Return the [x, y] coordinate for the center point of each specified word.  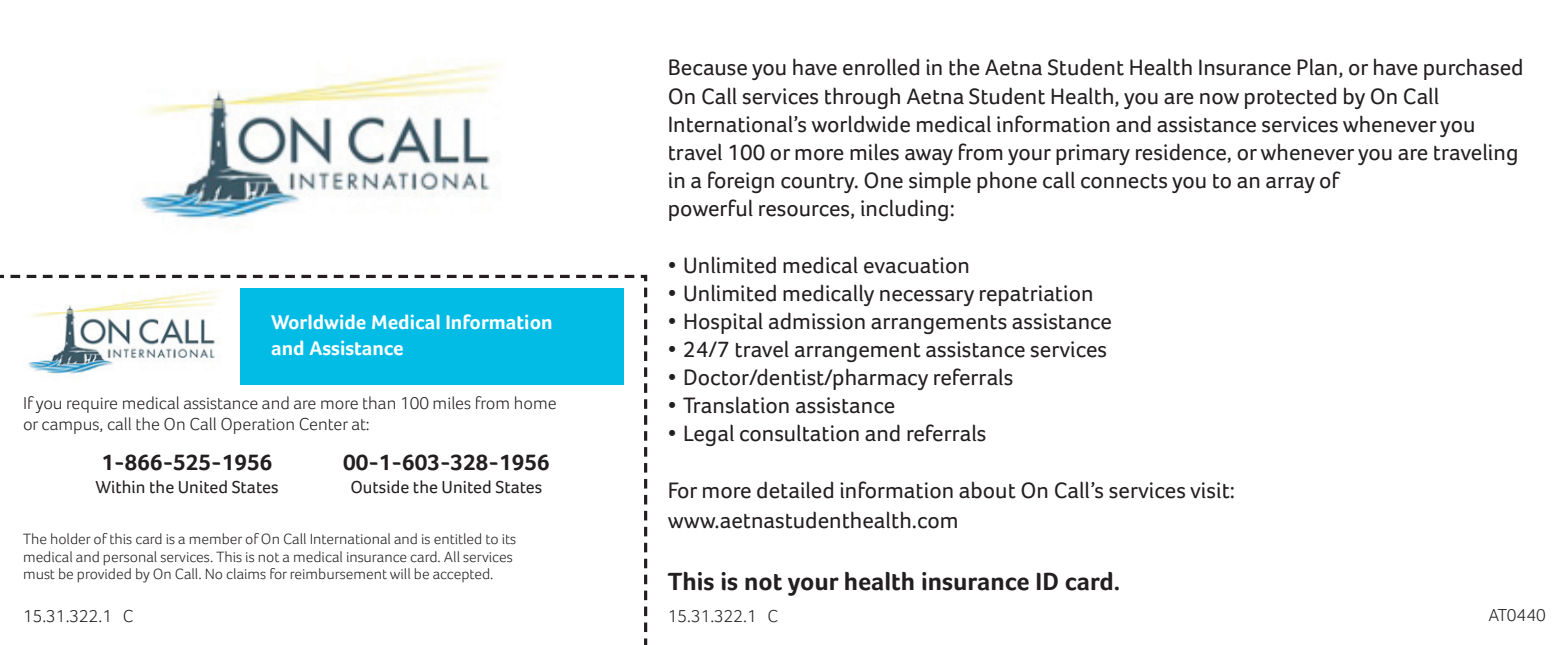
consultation [799, 433]
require [92, 405]
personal [130, 558]
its [509, 539]
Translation [736, 405]
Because [708, 67]
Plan [1317, 66]
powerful [711, 210]
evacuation [916, 265]
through [862, 98]
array [1290, 185]
